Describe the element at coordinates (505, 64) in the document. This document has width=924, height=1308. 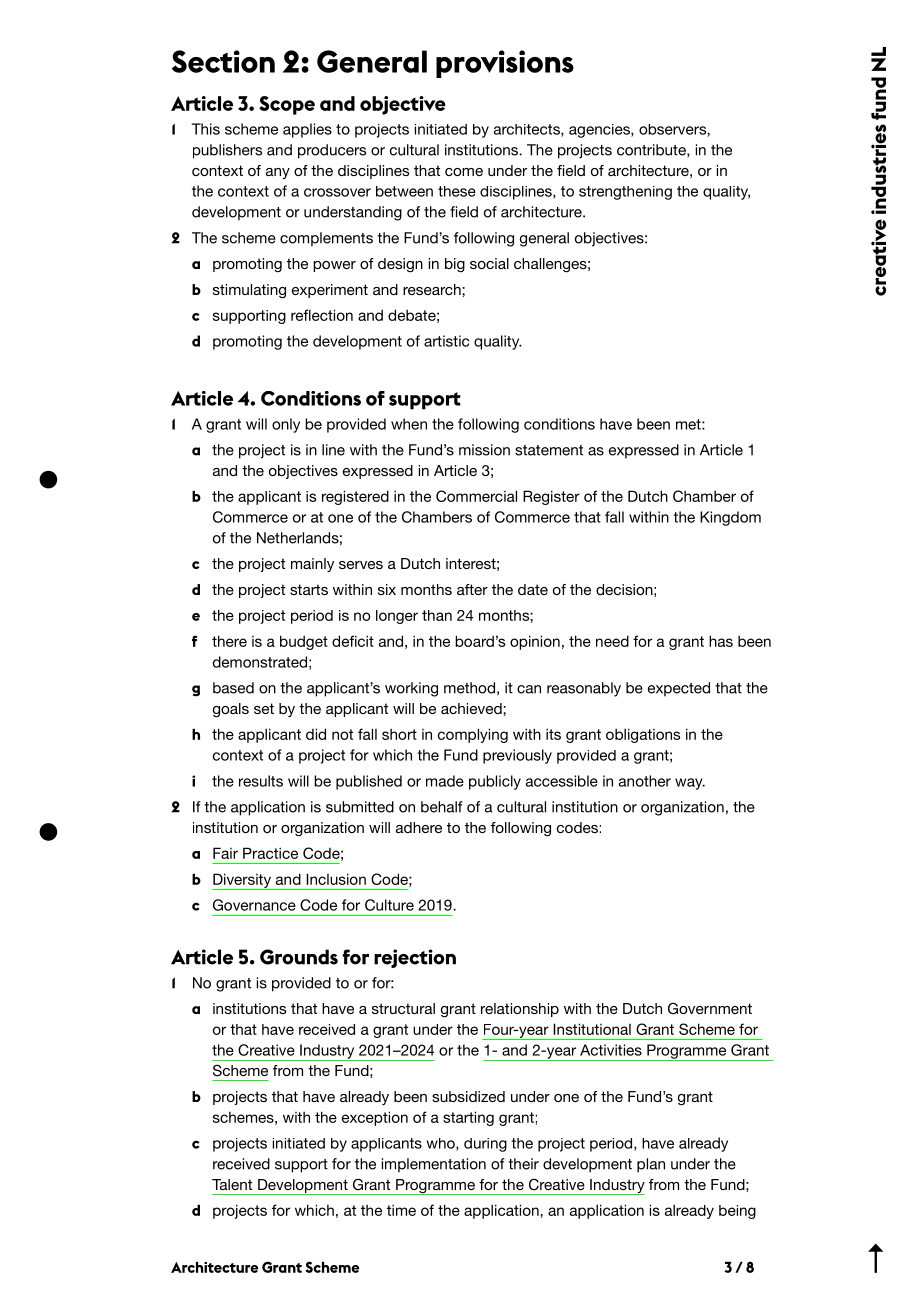
I see `provisions` at that location.
